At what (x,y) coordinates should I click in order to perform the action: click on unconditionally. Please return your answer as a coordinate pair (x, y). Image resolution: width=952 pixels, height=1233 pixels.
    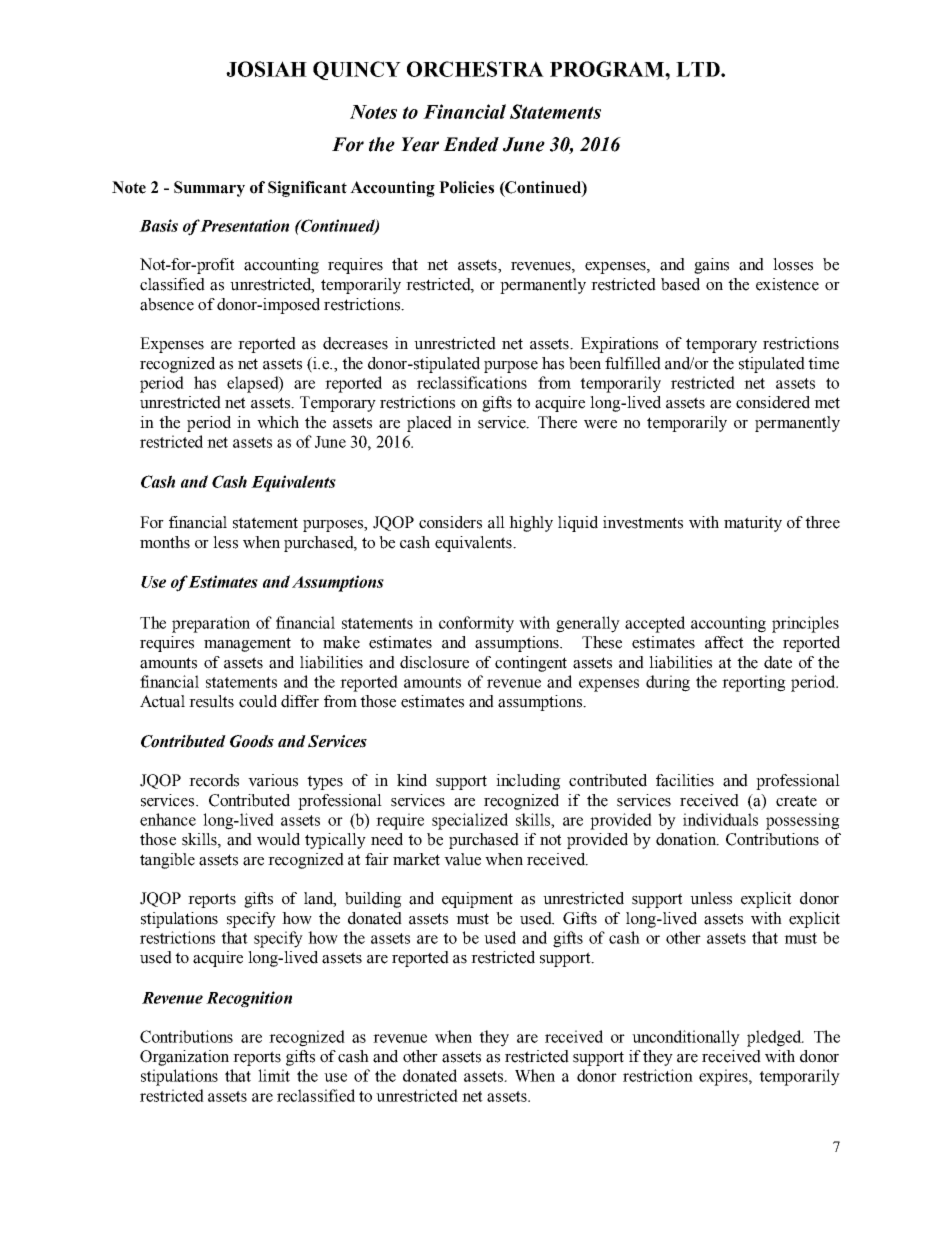
    Looking at the image, I should click on (686, 1038).
